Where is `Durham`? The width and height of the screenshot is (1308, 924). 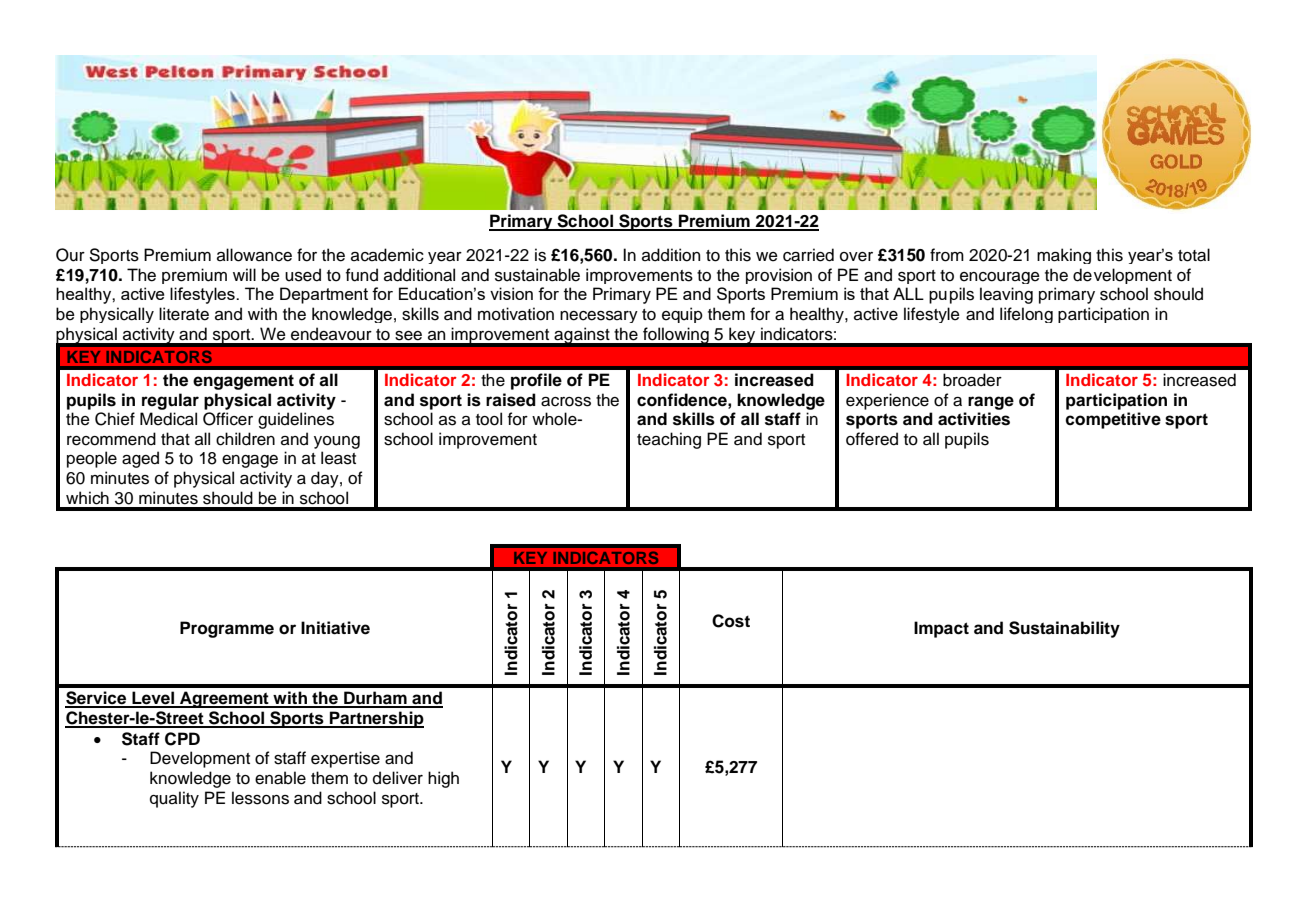 Durham is located at coordinates (375, 699).
